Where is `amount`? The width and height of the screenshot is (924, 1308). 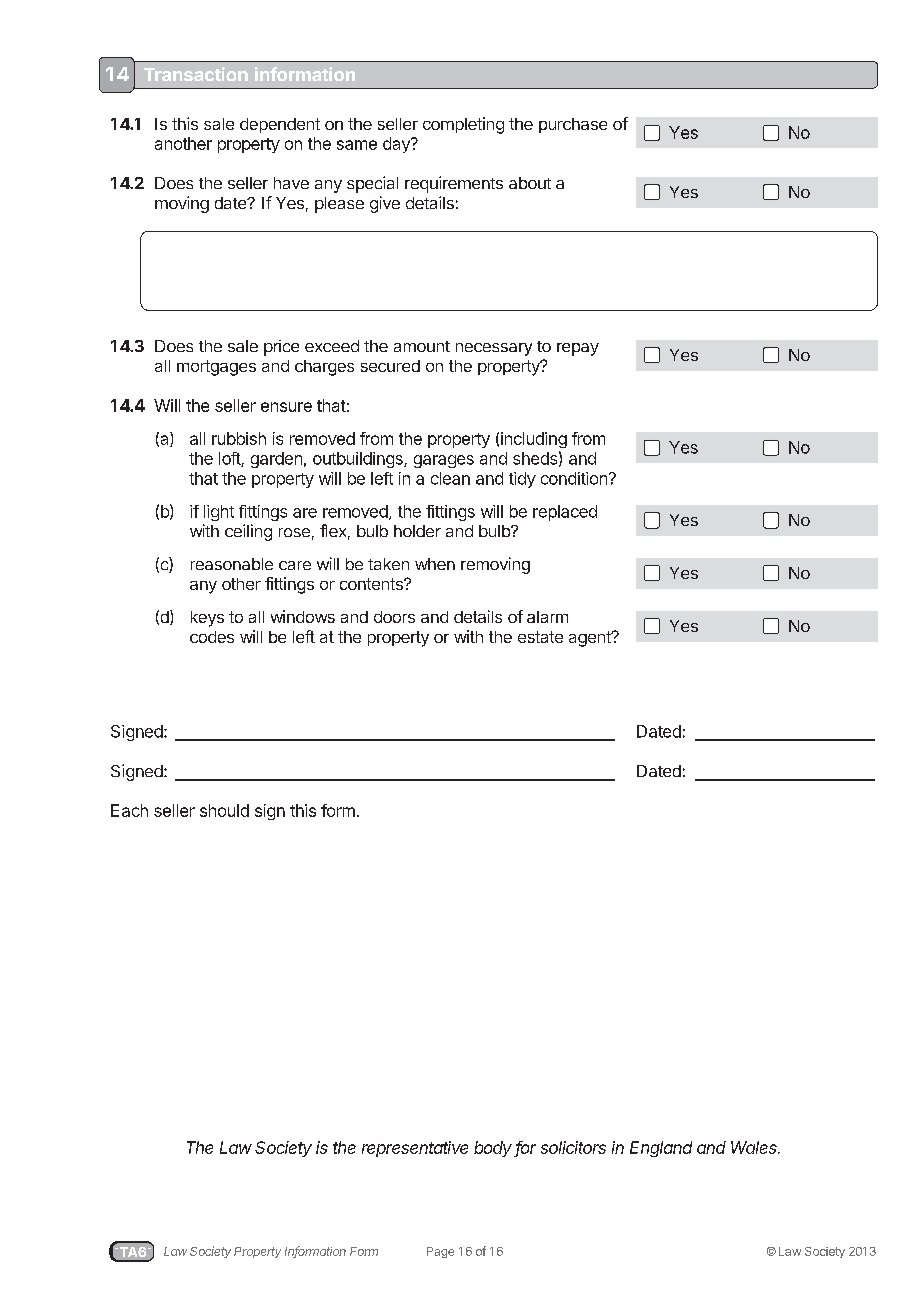
amount is located at coordinates (422, 346).
